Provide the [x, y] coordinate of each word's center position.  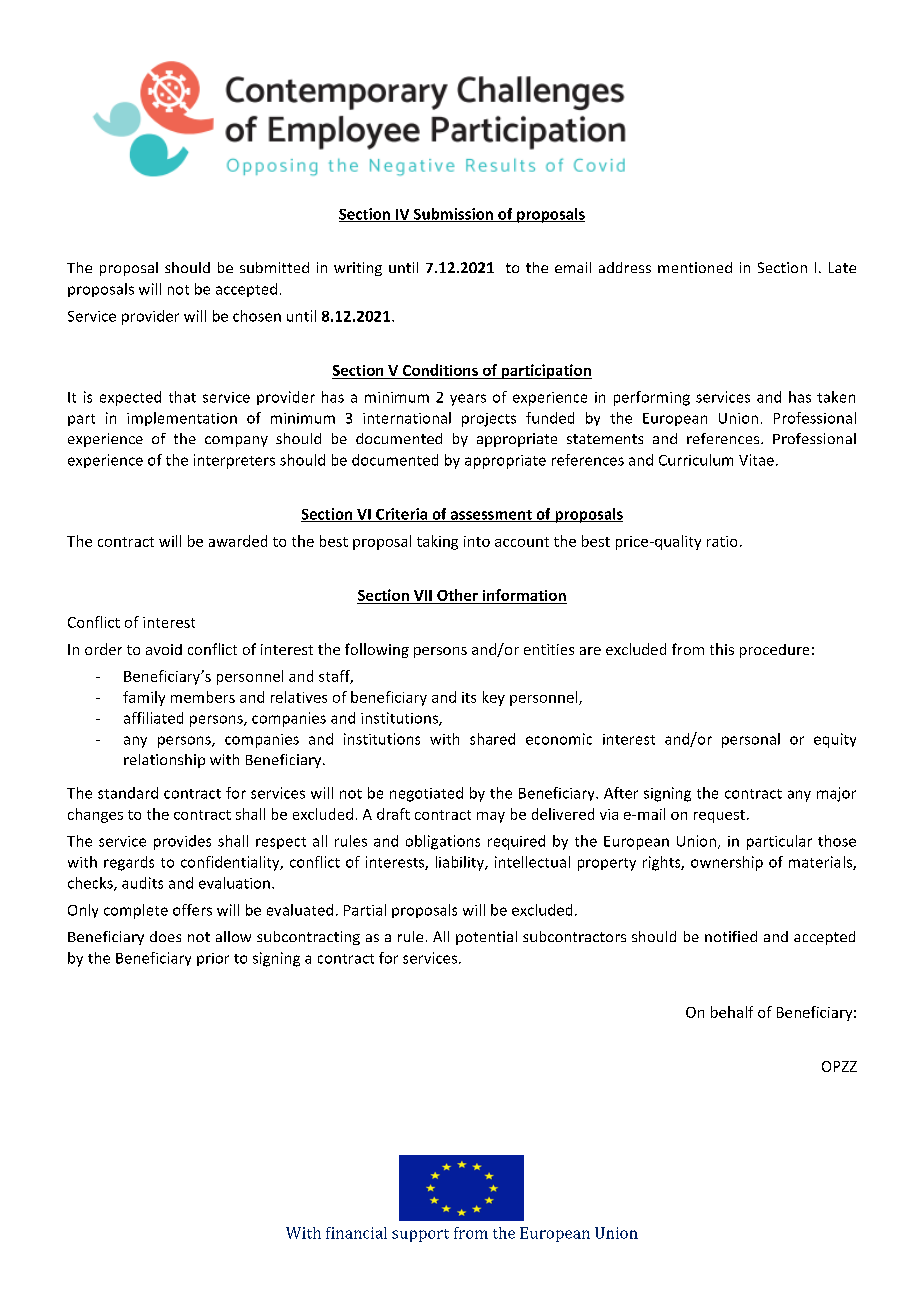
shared [492, 739]
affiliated [153, 718]
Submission [453, 215]
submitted [274, 267]
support [420, 1235]
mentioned [695, 267]
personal [751, 740]
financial [356, 1233]
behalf [732, 1012]
